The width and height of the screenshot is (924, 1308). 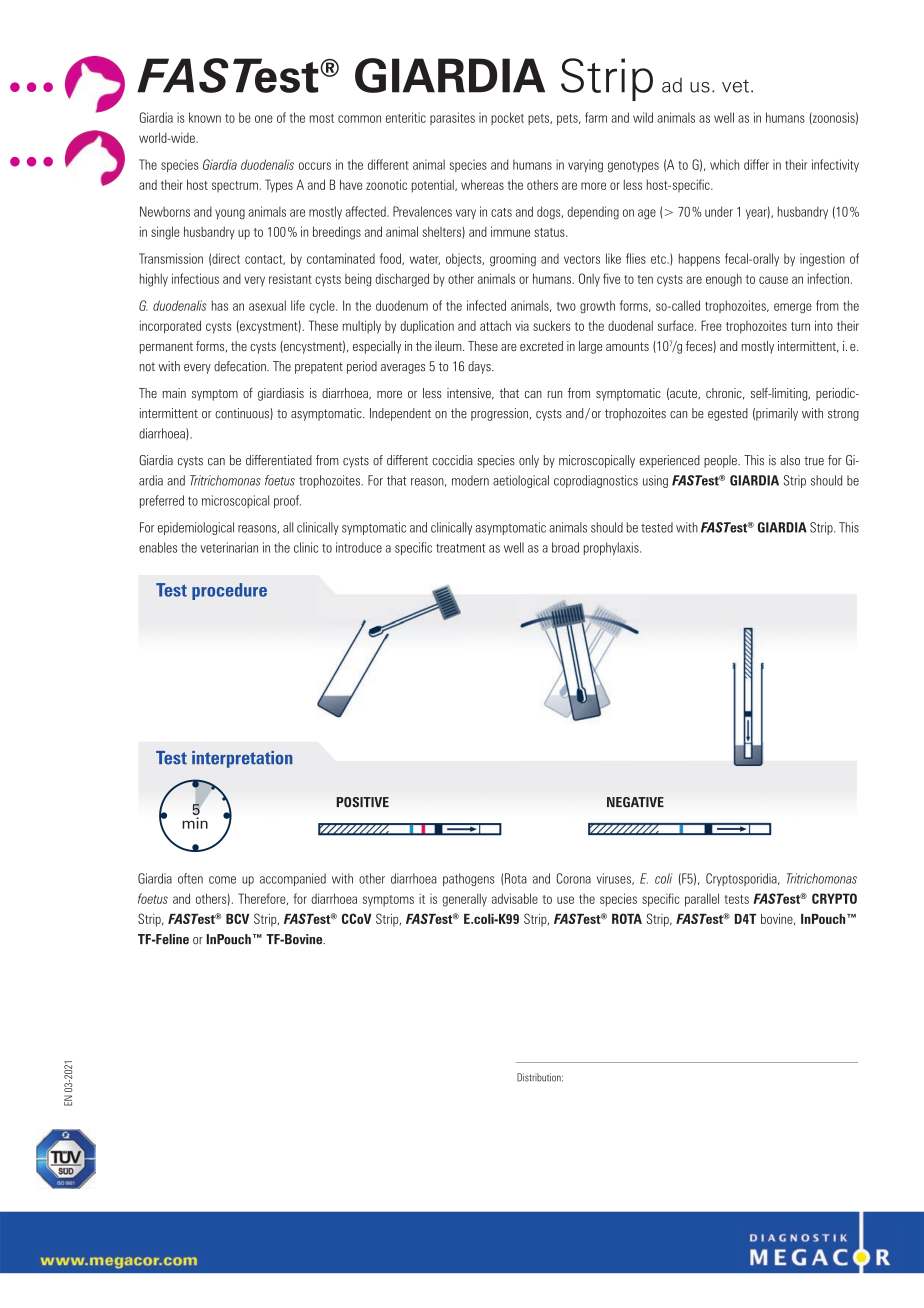 I want to click on attach, so click(x=495, y=325).
